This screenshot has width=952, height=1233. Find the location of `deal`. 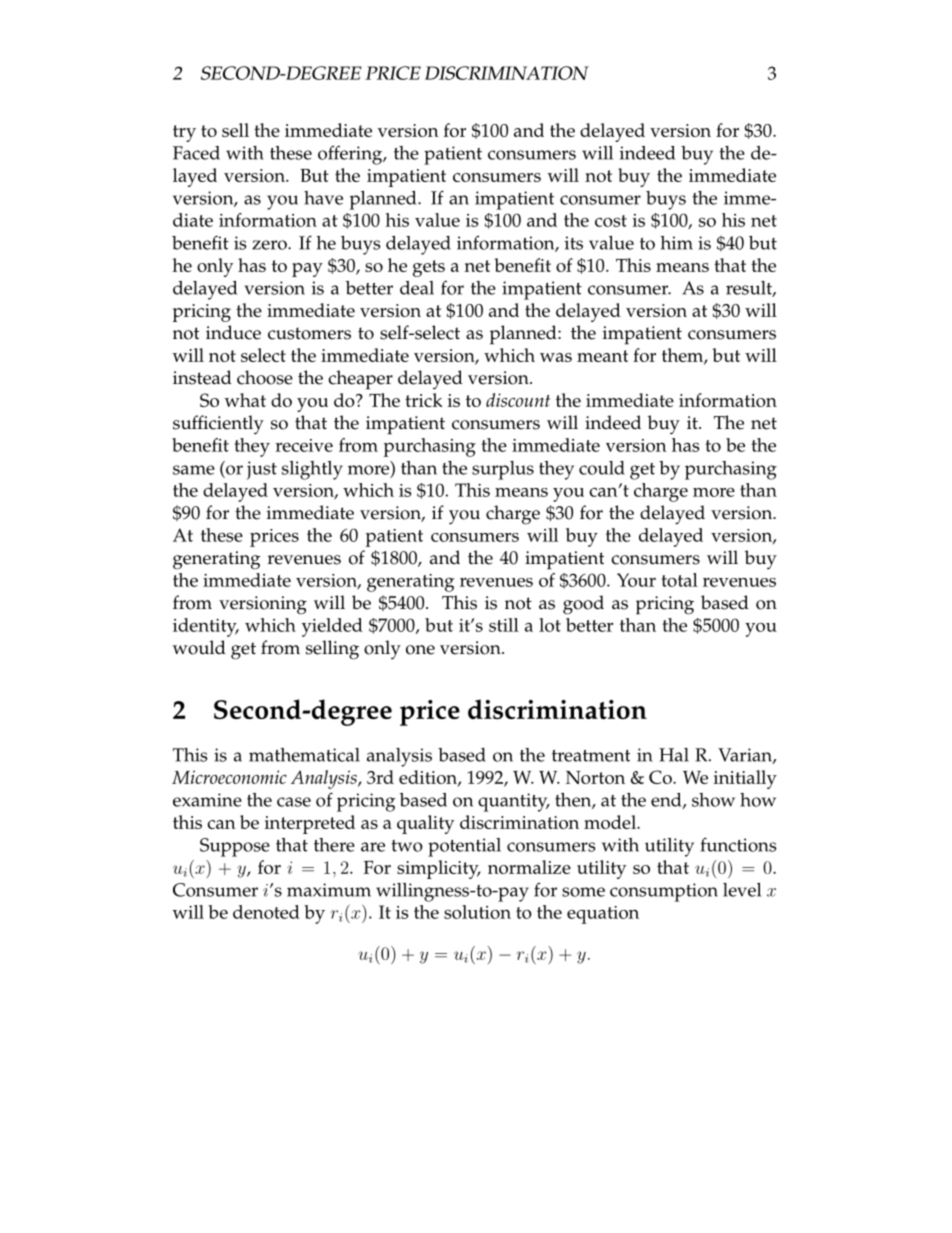

deal is located at coordinates (417, 288).
